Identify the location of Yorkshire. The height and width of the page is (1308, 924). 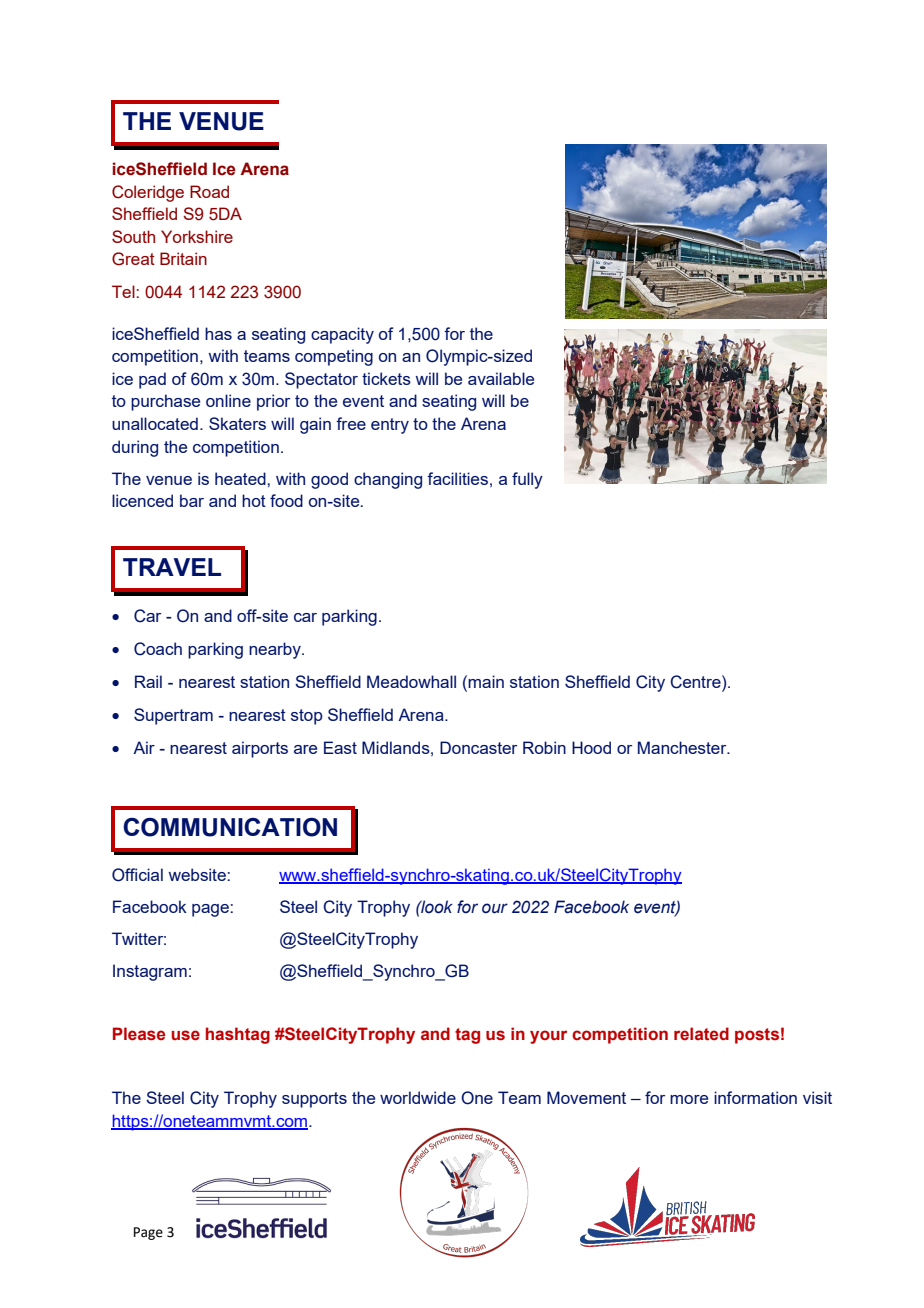
(197, 236).
